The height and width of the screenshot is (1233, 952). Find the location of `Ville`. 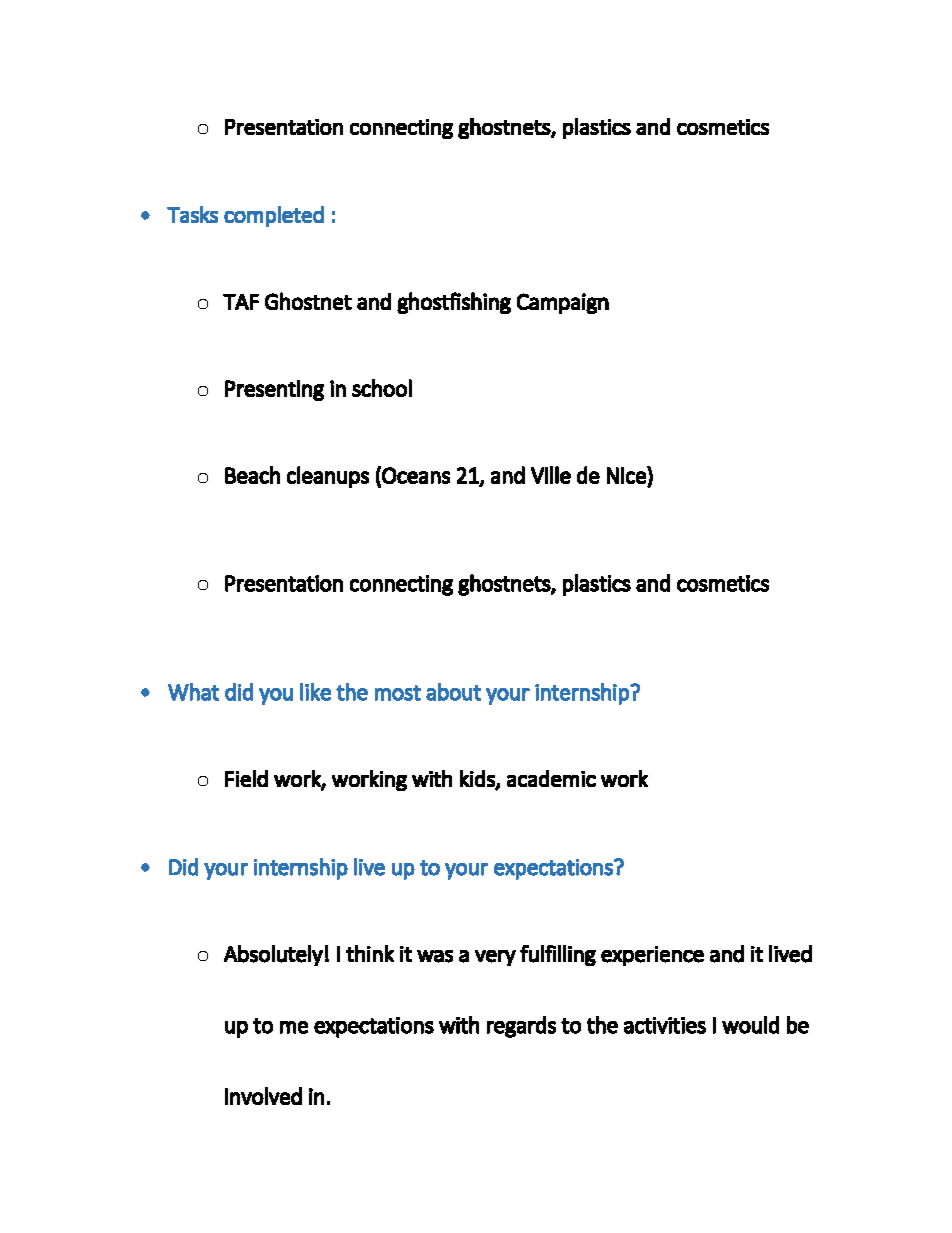

Ville is located at coordinates (551, 475).
